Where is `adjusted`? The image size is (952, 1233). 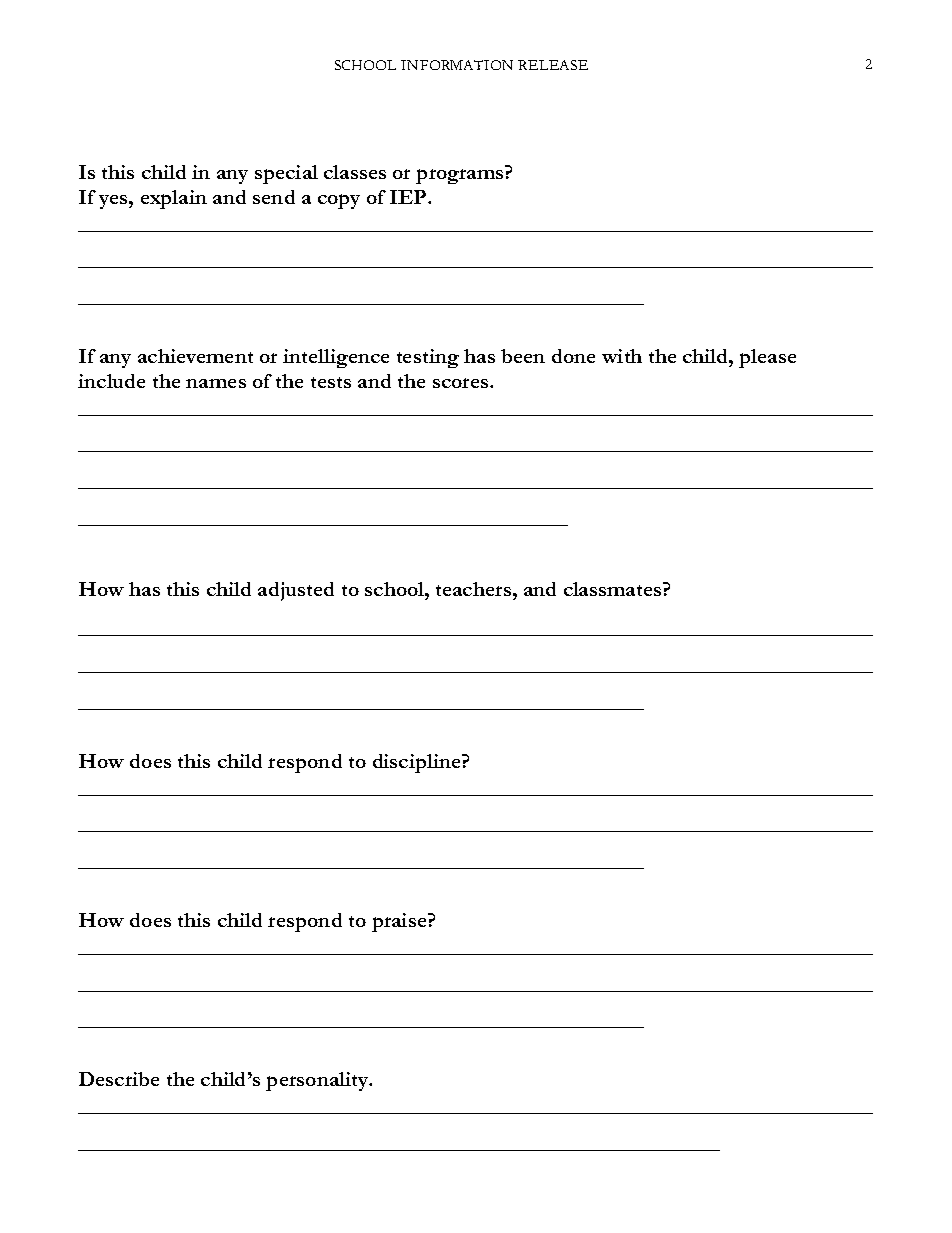
adjusted is located at coordinates (296, 591).
